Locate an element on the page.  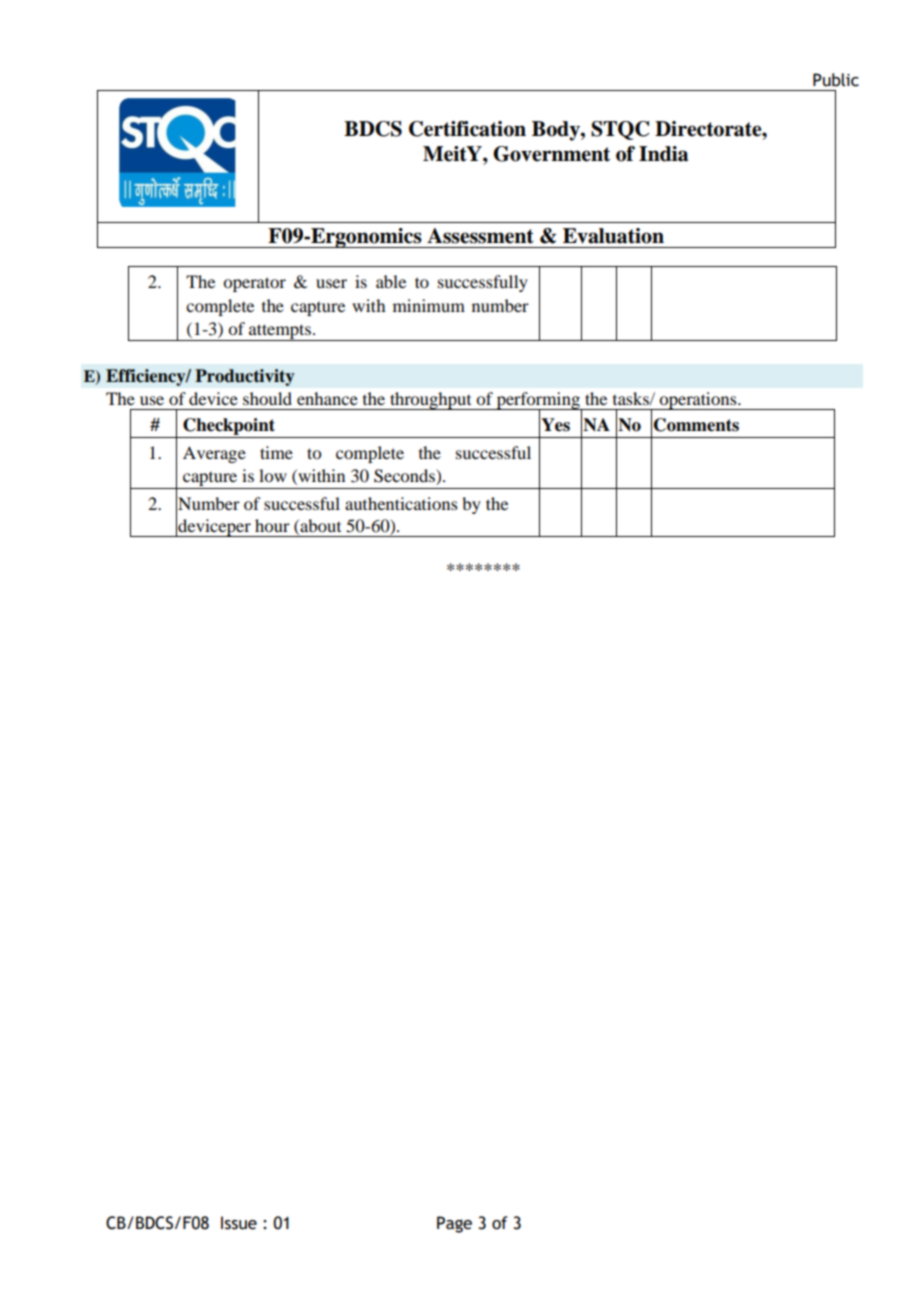
about is located at coordinates (319, 527).
